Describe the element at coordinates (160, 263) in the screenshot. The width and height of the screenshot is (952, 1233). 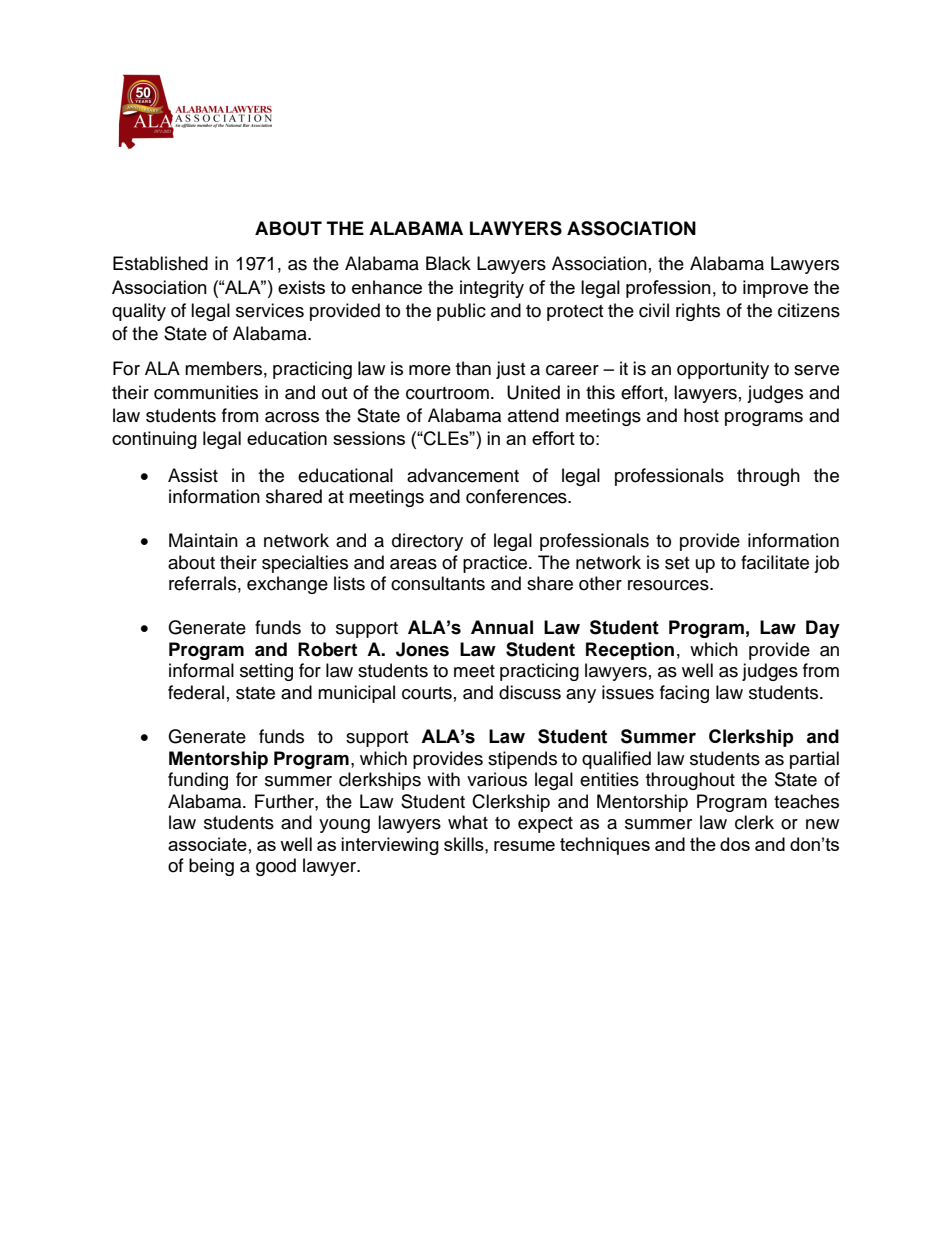
I see `Established` at that location.
